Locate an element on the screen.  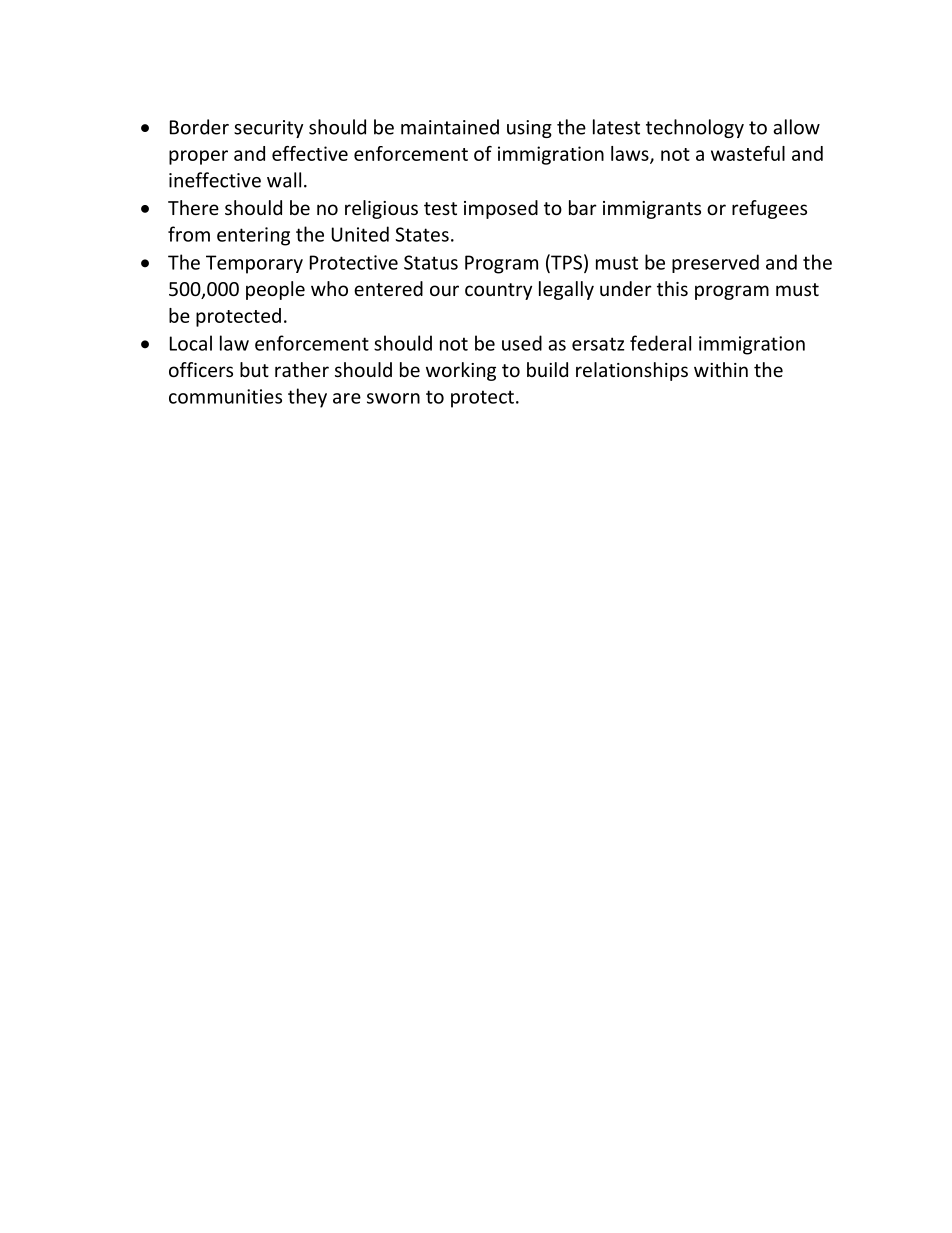
people is located at coordinates (275, 290).
